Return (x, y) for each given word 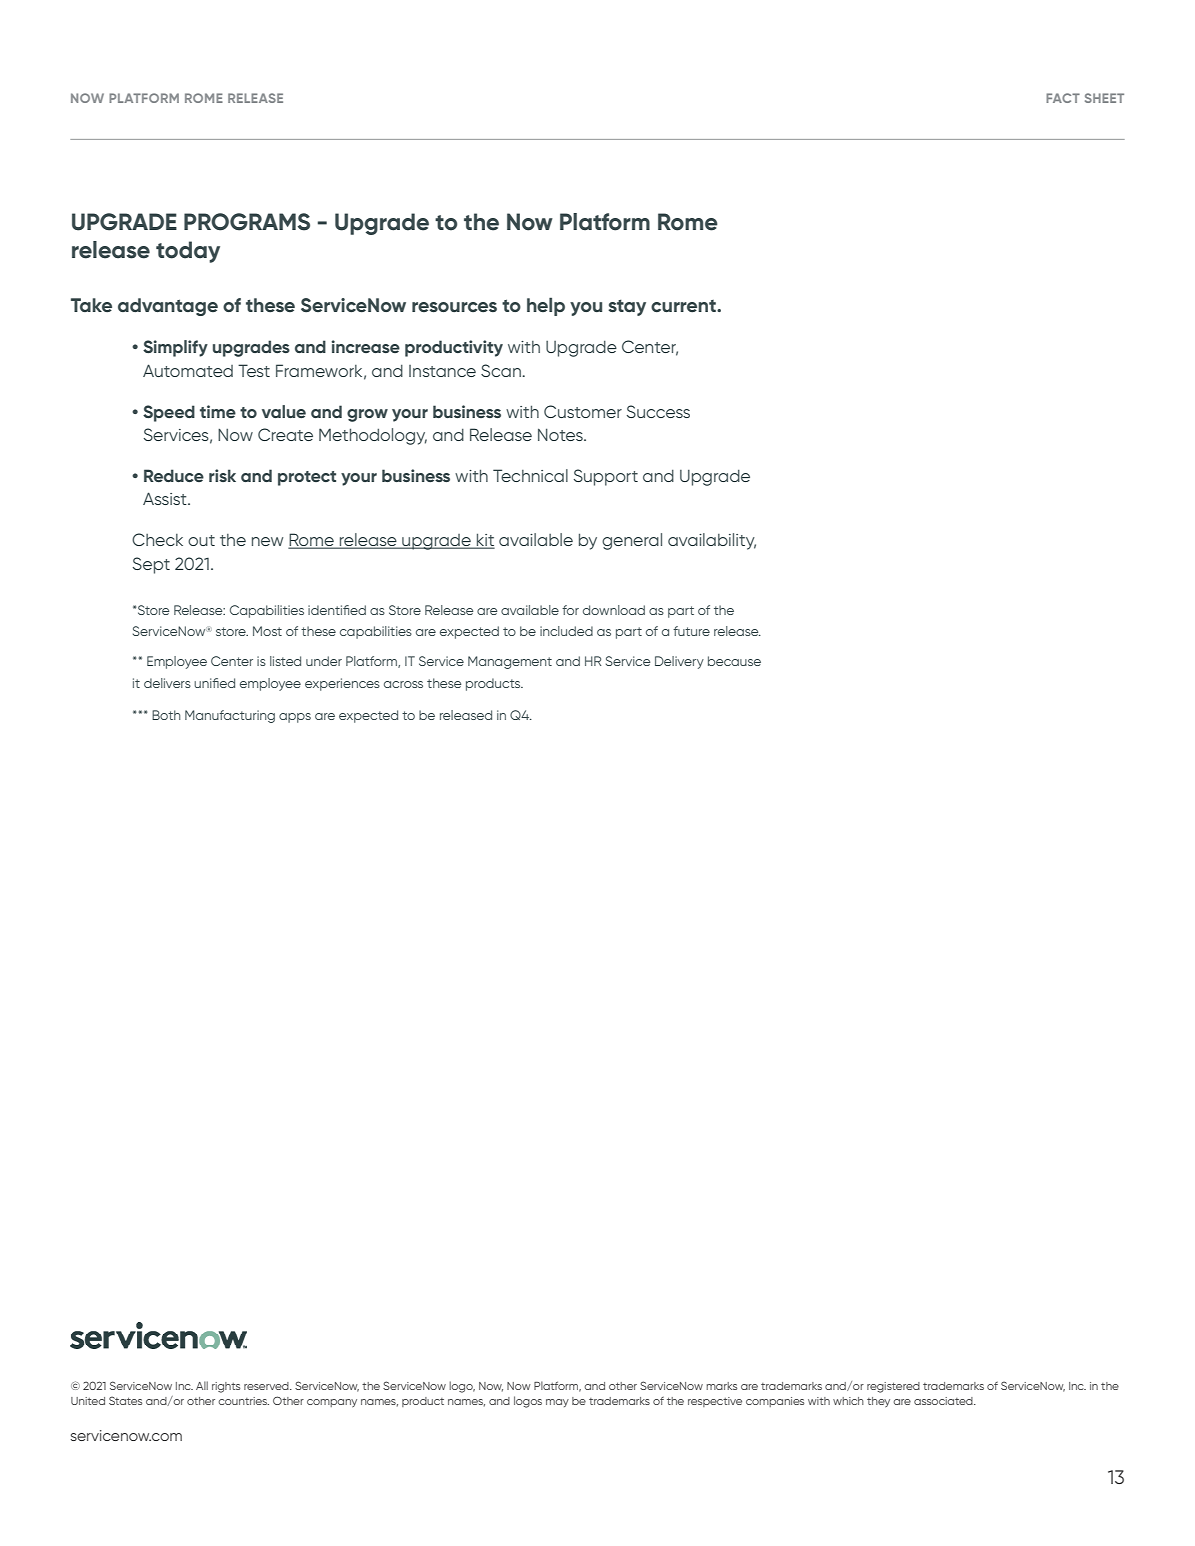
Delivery (679, 662)
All (202, 1385)
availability (712, 541)
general (632, 541)
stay (627, 307)
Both (166, 715)
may (557, 1403)
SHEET (1104, 98)
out (201, 540)
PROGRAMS (247, 222)
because (734, 661)
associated (944, 1401)
